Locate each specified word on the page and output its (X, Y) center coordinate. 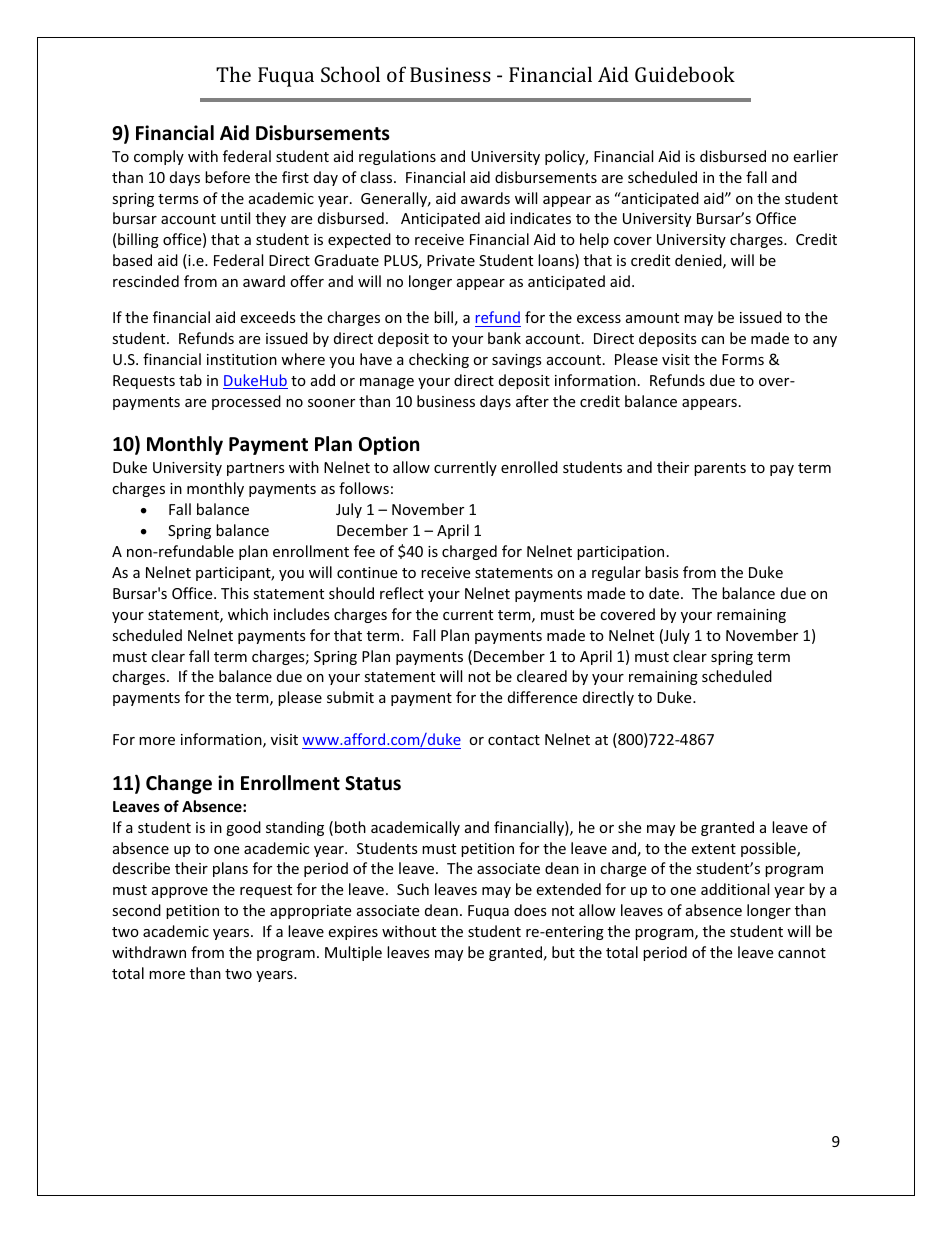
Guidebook (685, 74)
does (530, 910)
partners (256, 469)
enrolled (529, 467)
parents (720, 469)
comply (159, 157)
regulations (397, 157)
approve (180, 892)
